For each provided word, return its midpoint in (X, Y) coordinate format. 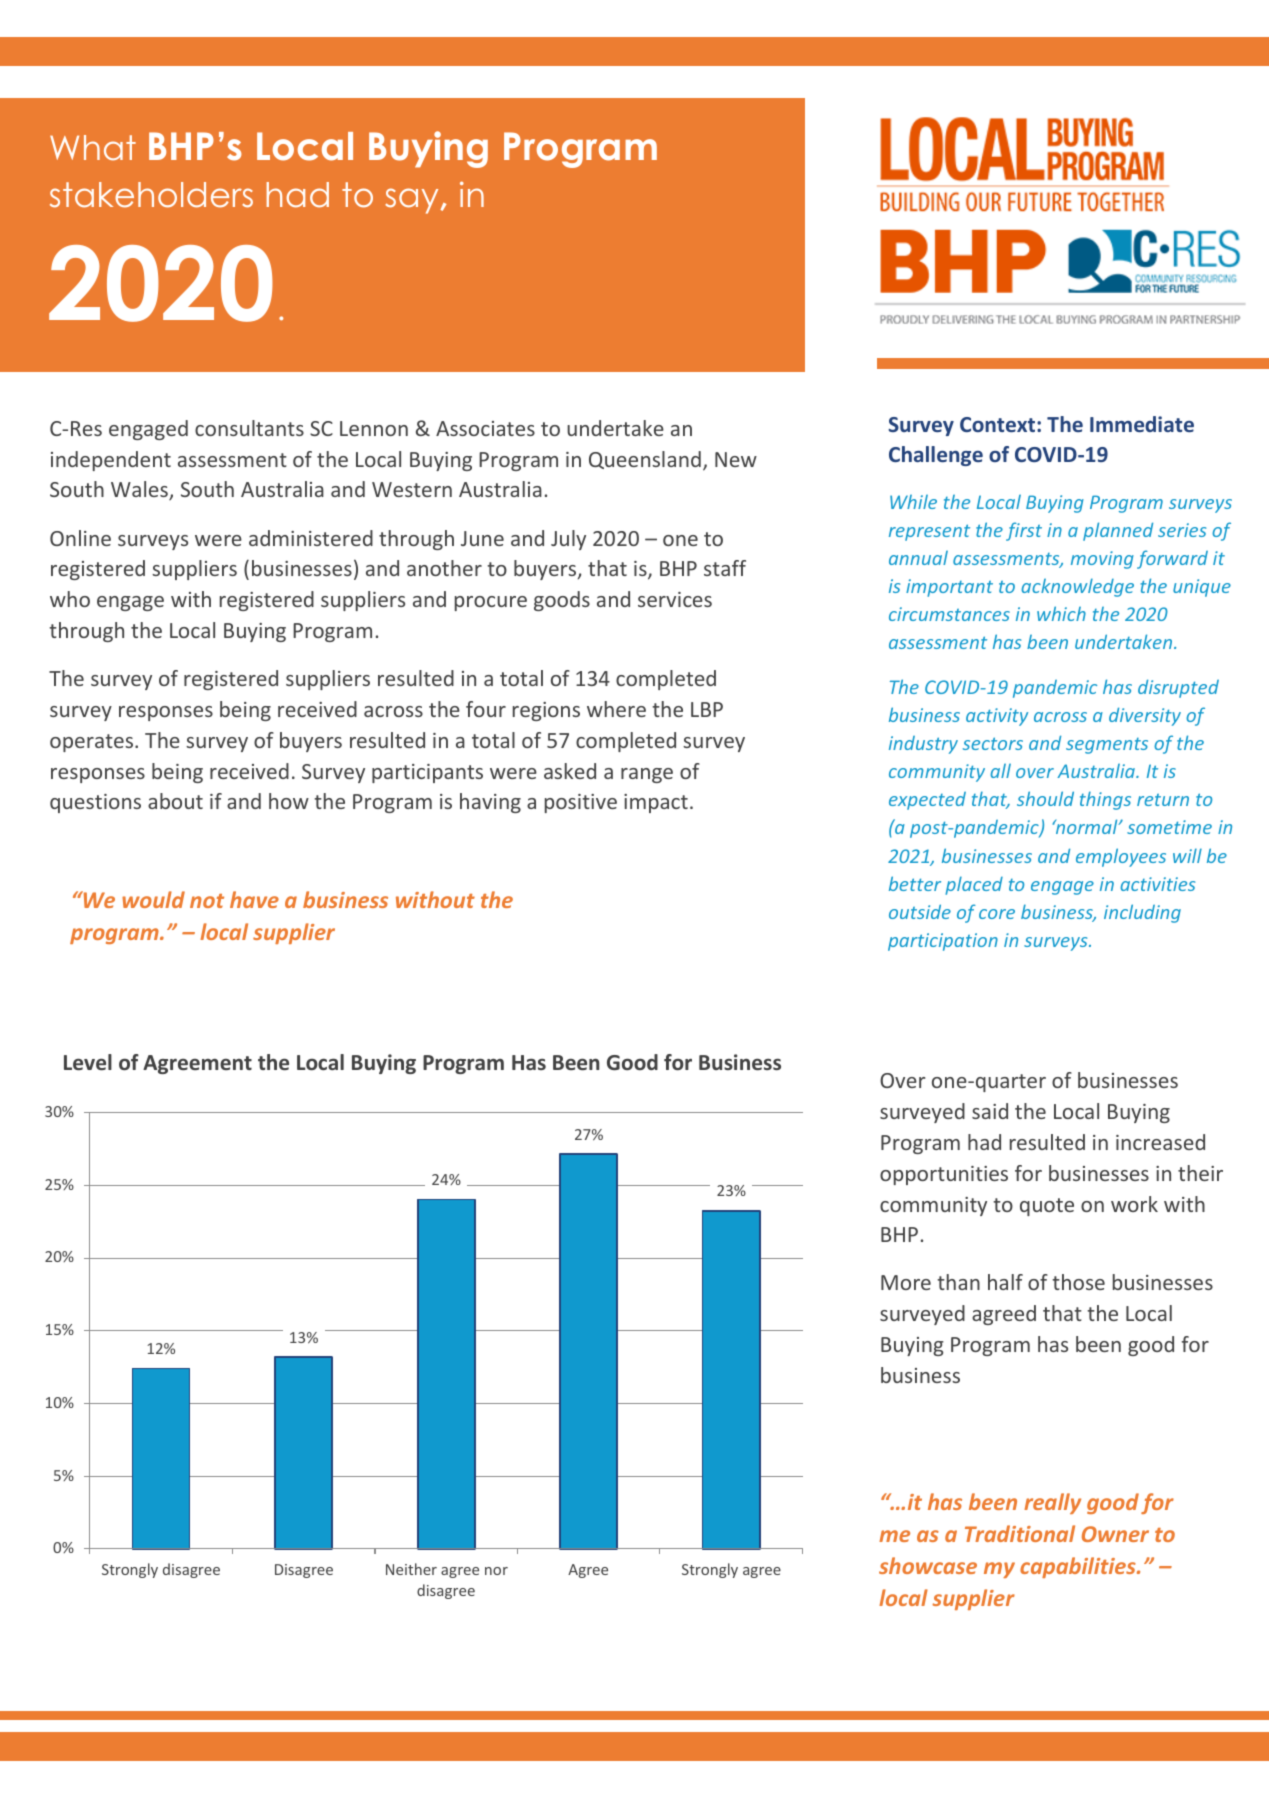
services (675, 599)
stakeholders (151, 195)
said (990, 1111)
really (1052, 1503)
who (70, 599)
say (413, 201)
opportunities (944, 1175)
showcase (928, 1565)
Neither (411, 1569)
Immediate (1142, 424)
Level (88, 1062)
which (1061, 613)
